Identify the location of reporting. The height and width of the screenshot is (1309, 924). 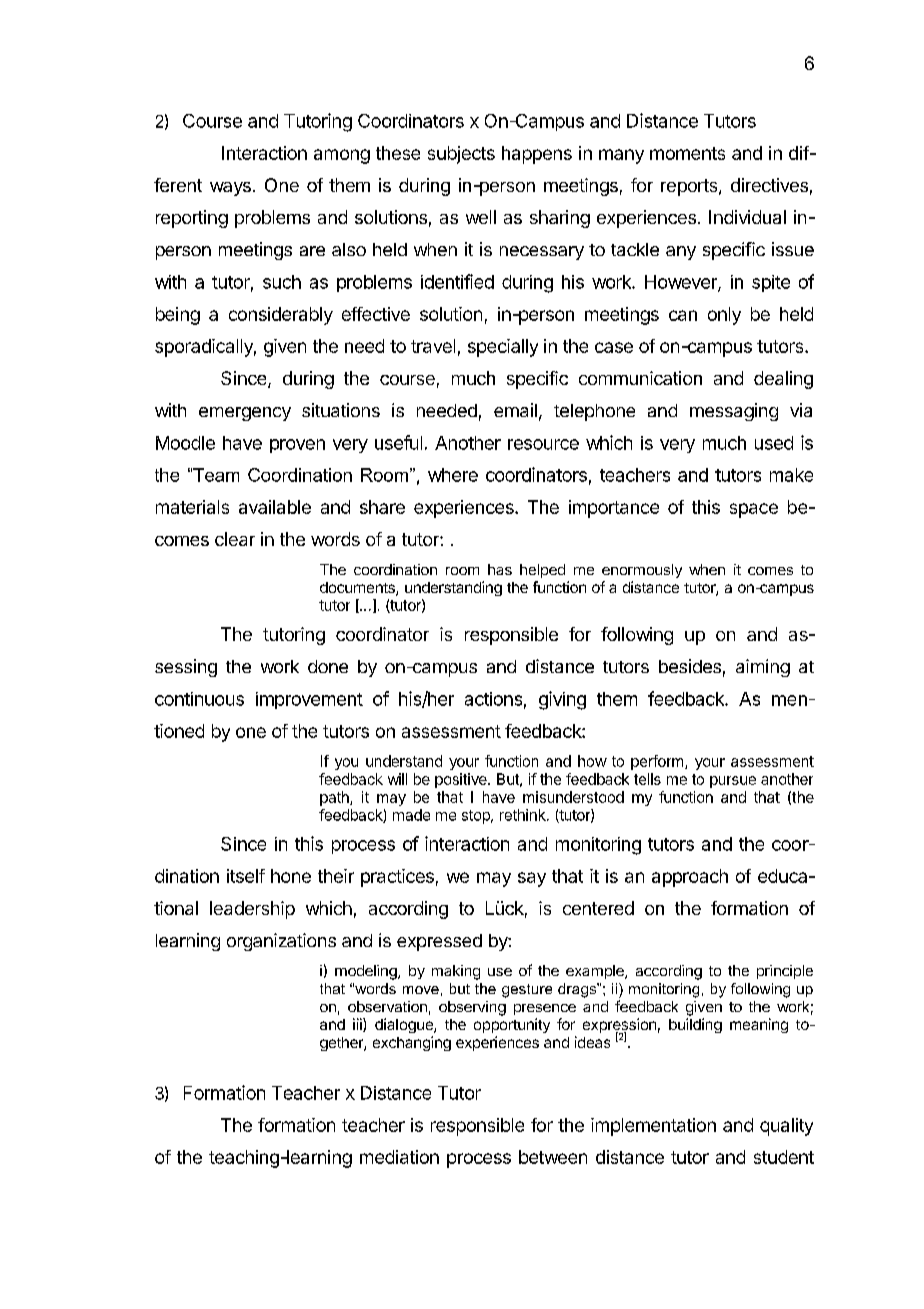
(192, 219).
